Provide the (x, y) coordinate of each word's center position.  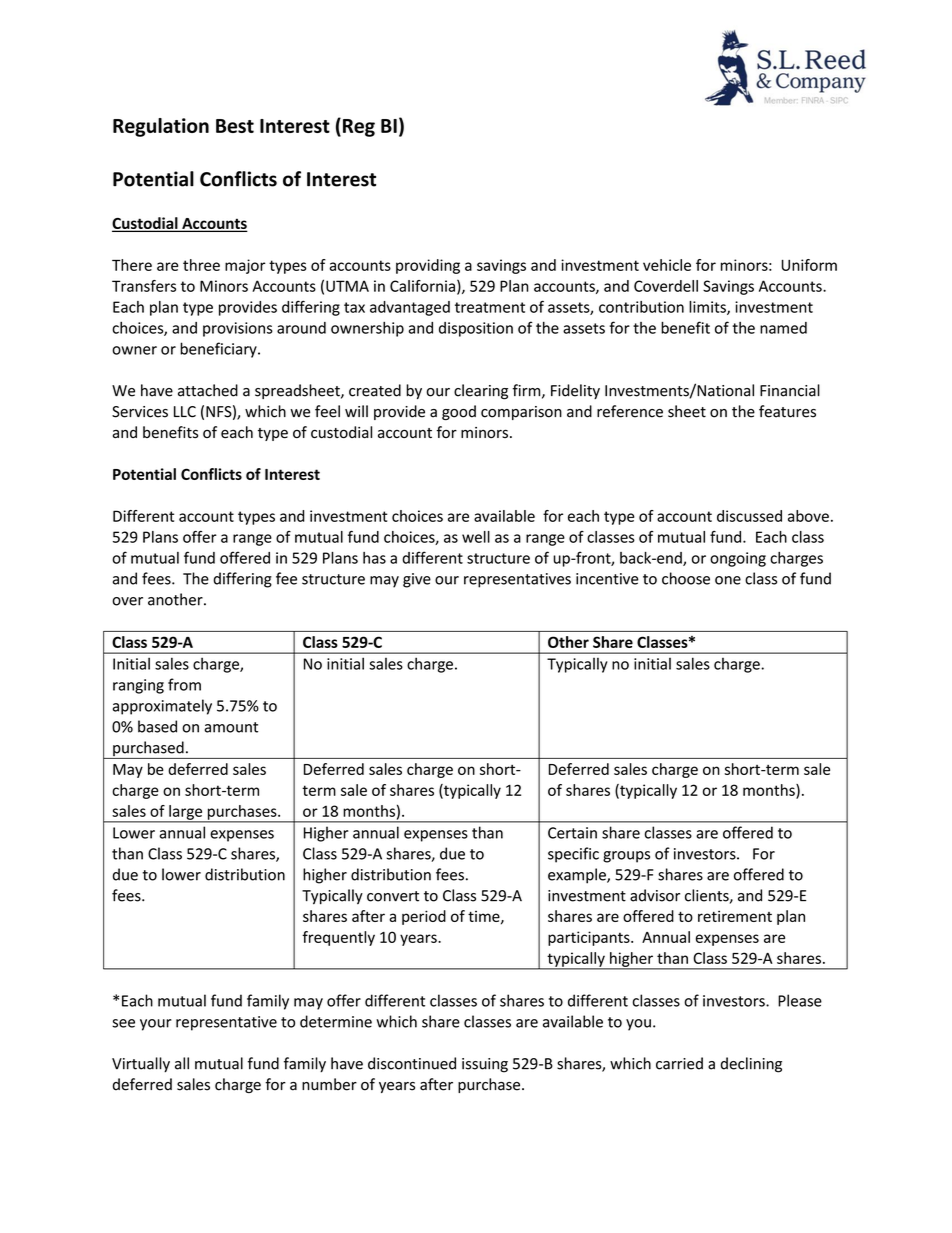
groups (626, 857)
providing (428, 266)
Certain (572, 833)
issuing (485, 1065)
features (787, 411)
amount (231, 727)
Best (235, 126)
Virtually (141, 1064)
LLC (185, 412)
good (459, 412)
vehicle (667, 265)
